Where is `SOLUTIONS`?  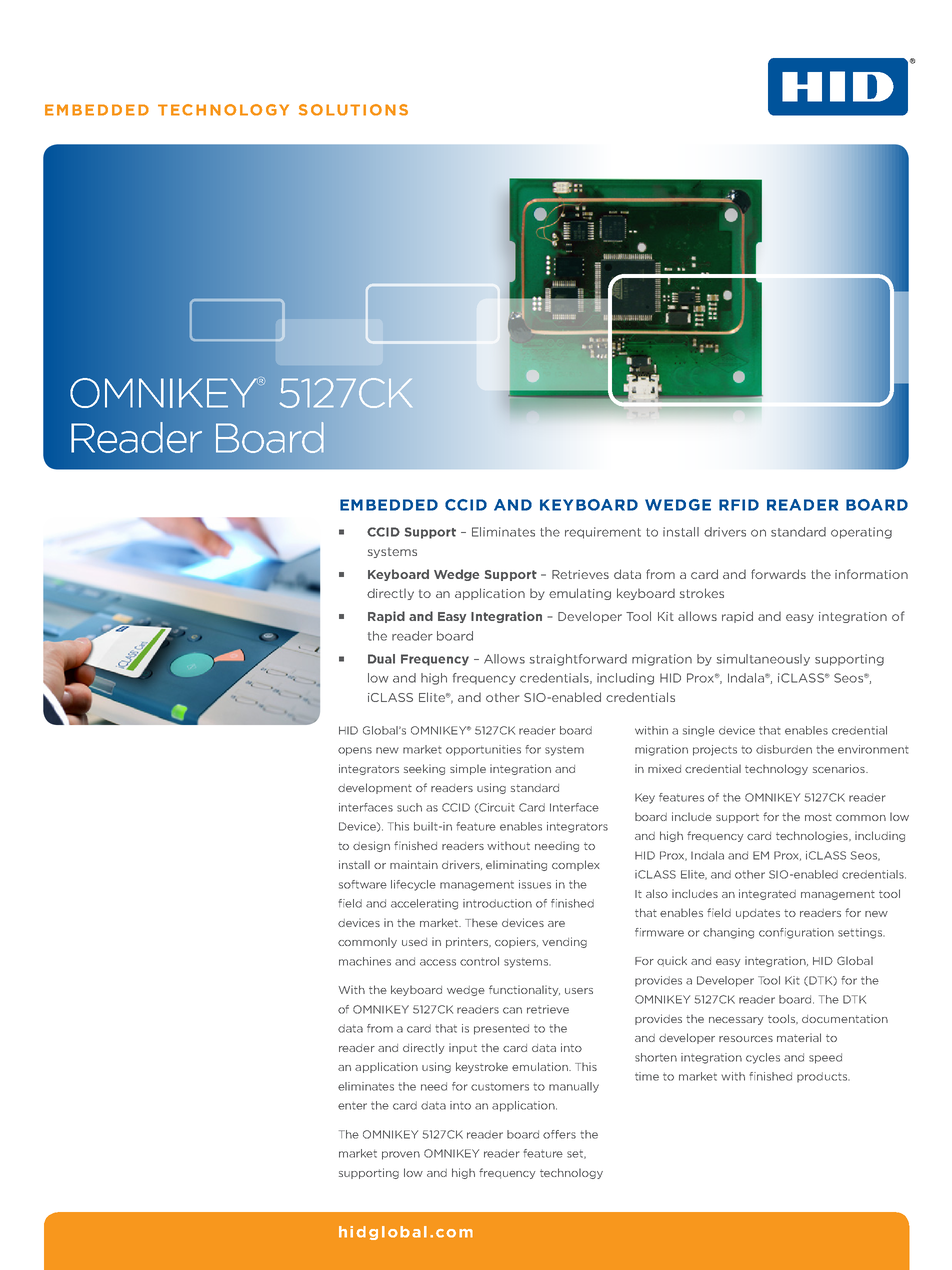
SOLUTIONS is located at coordinates (353, 110).
